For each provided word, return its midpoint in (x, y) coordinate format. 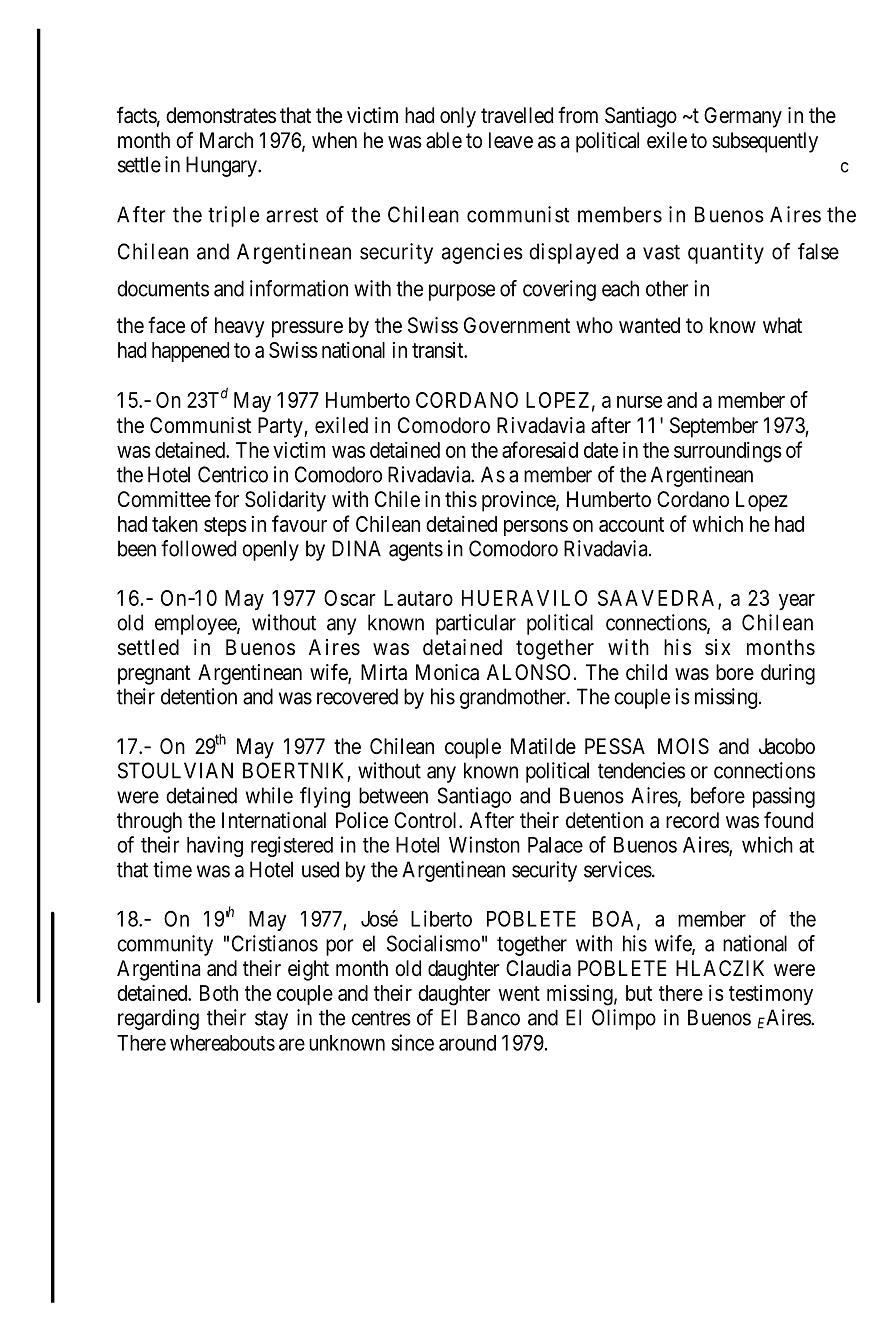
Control (427, 820)
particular (476, 624)
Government (517, 325)
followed (198, 548)
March (226, 140)
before (718, 795)
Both (219, 993)
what (782, 325)
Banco (493, 1017)
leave (511, 140)
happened (190, 352)
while (269, 795)
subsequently (765, 142)
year (797, 602)
